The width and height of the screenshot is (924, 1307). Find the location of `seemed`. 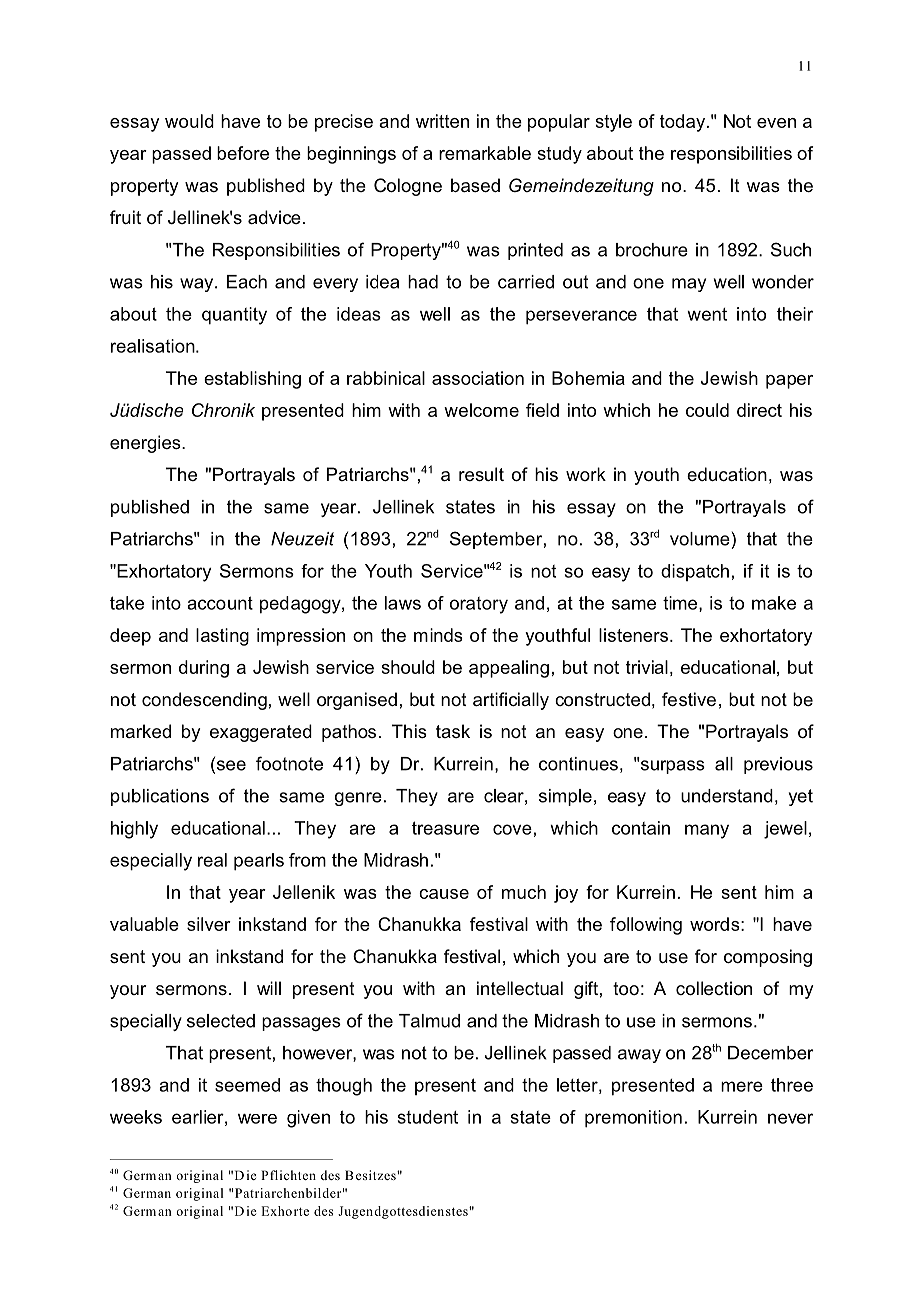

seemed is located at coordinates (247, 1085).
